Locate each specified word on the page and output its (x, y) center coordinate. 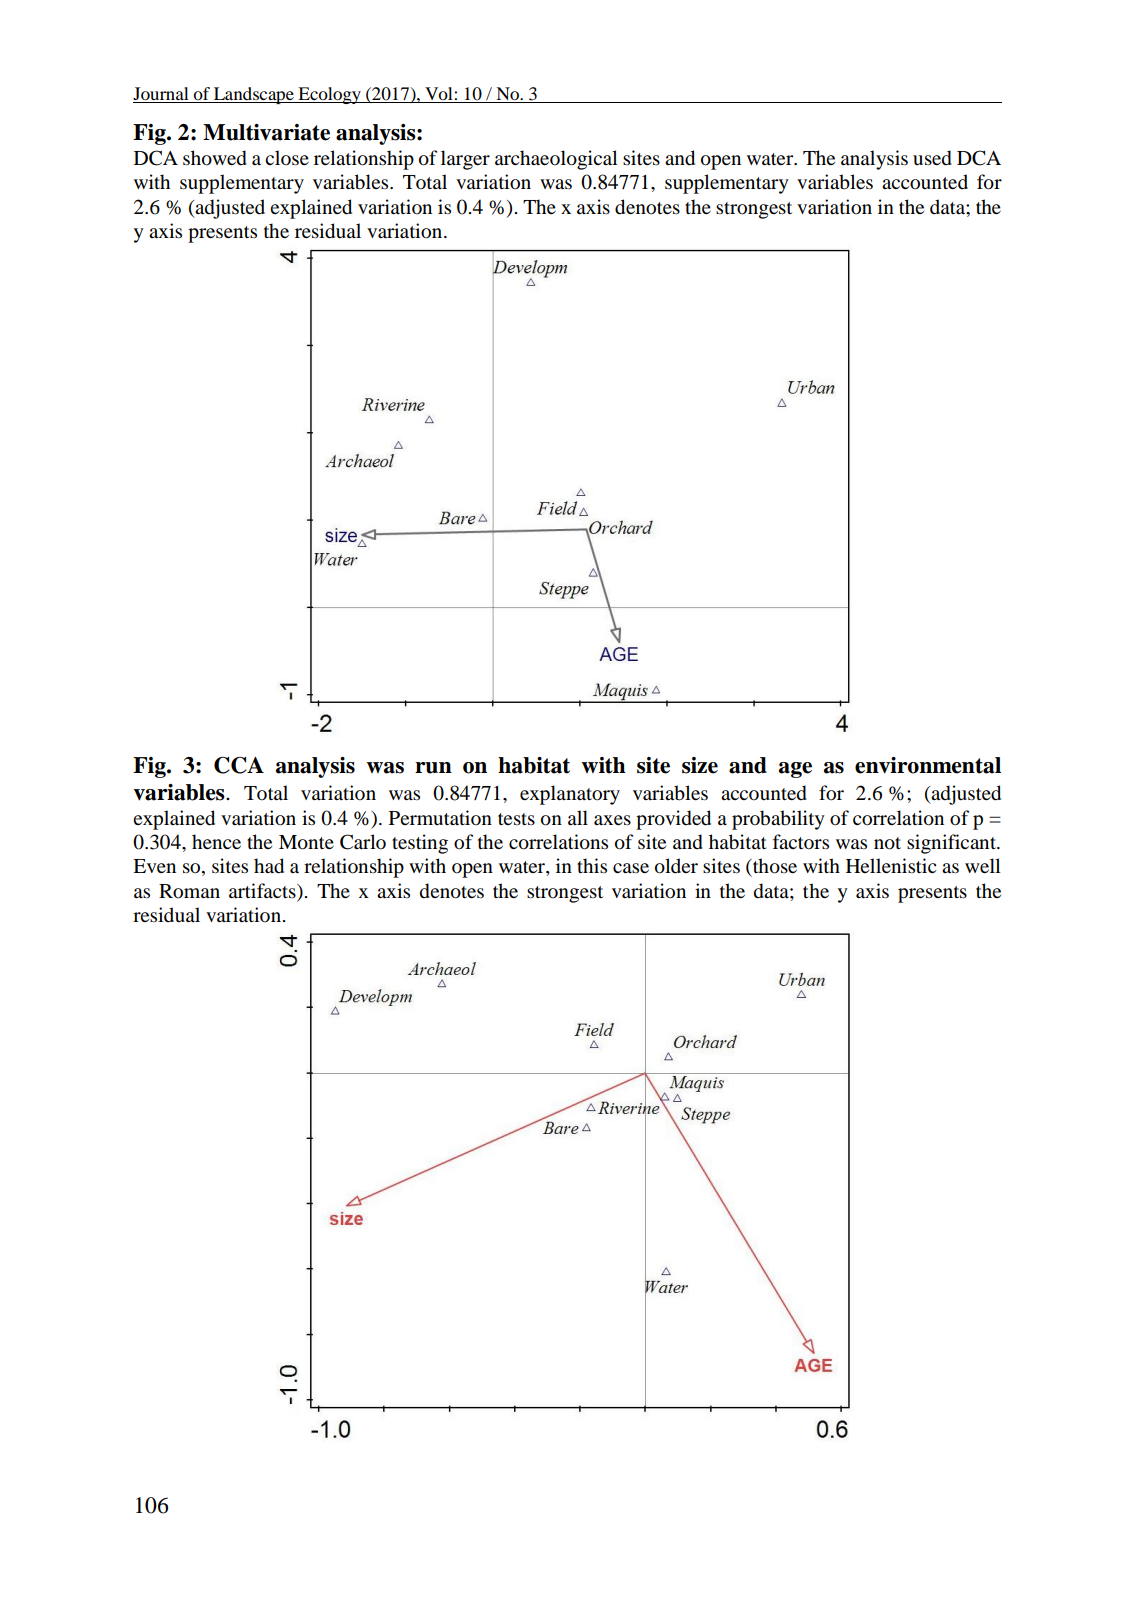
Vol (439, 95)
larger (465, 160)
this (592, 865)
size (700, 765)
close (287, 158)
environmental (928, 765)
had (269, 866)
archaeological (556, 160)
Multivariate (266, 132)
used (932, 158)
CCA (239, 765)
